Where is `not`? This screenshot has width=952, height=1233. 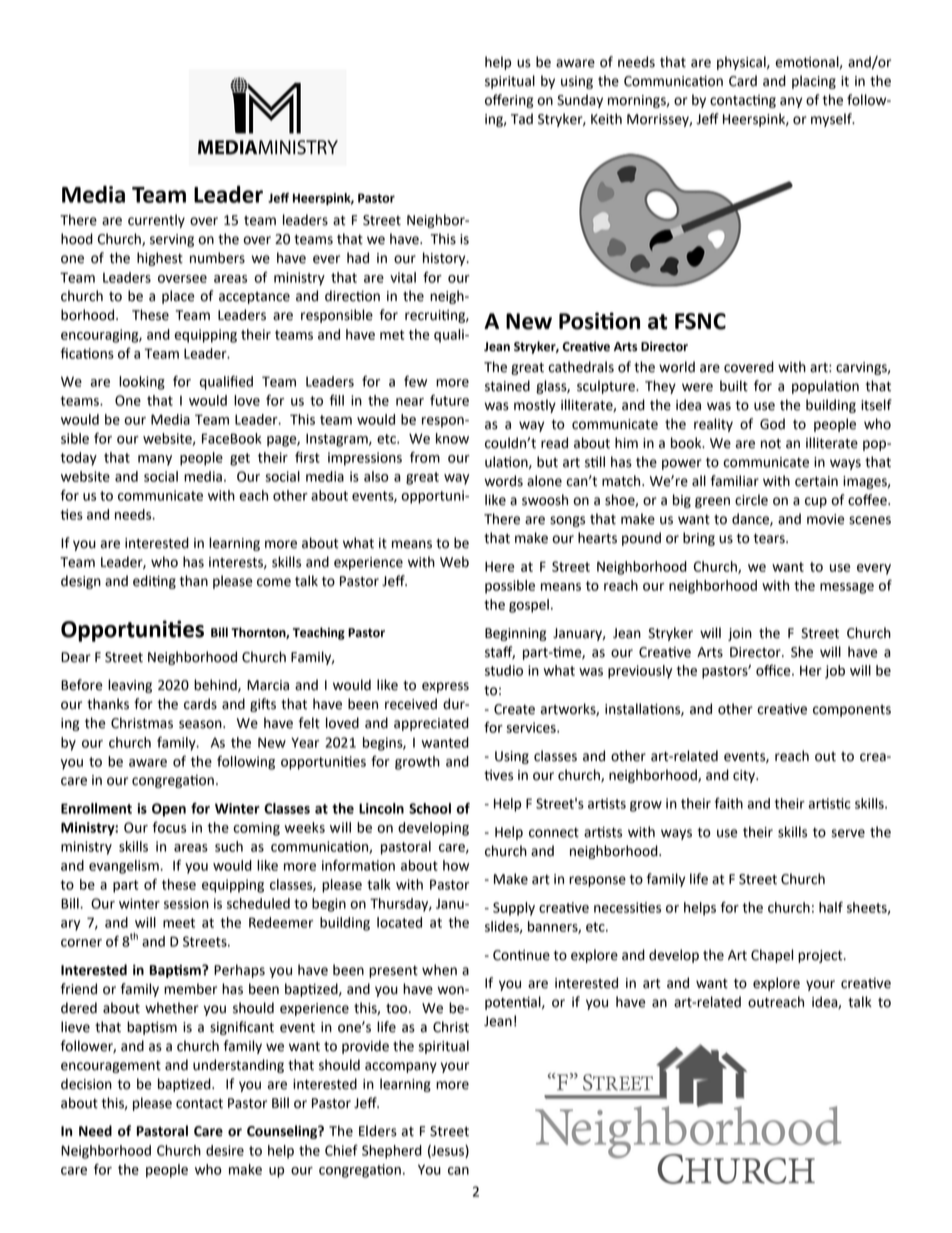 not is located at coordinates (771, 443).
